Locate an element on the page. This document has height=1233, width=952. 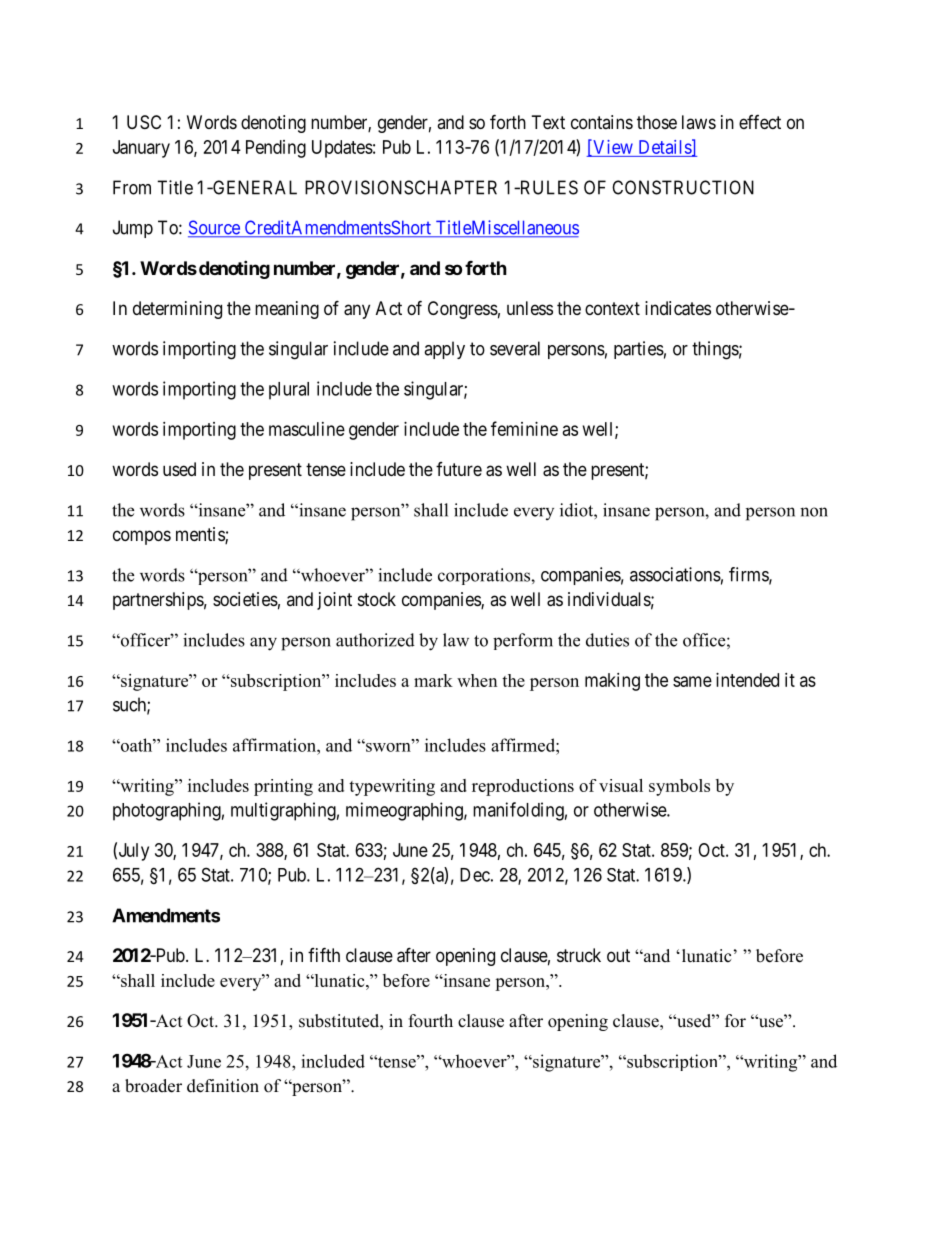
Pending is located at coordinates (276, 149).
